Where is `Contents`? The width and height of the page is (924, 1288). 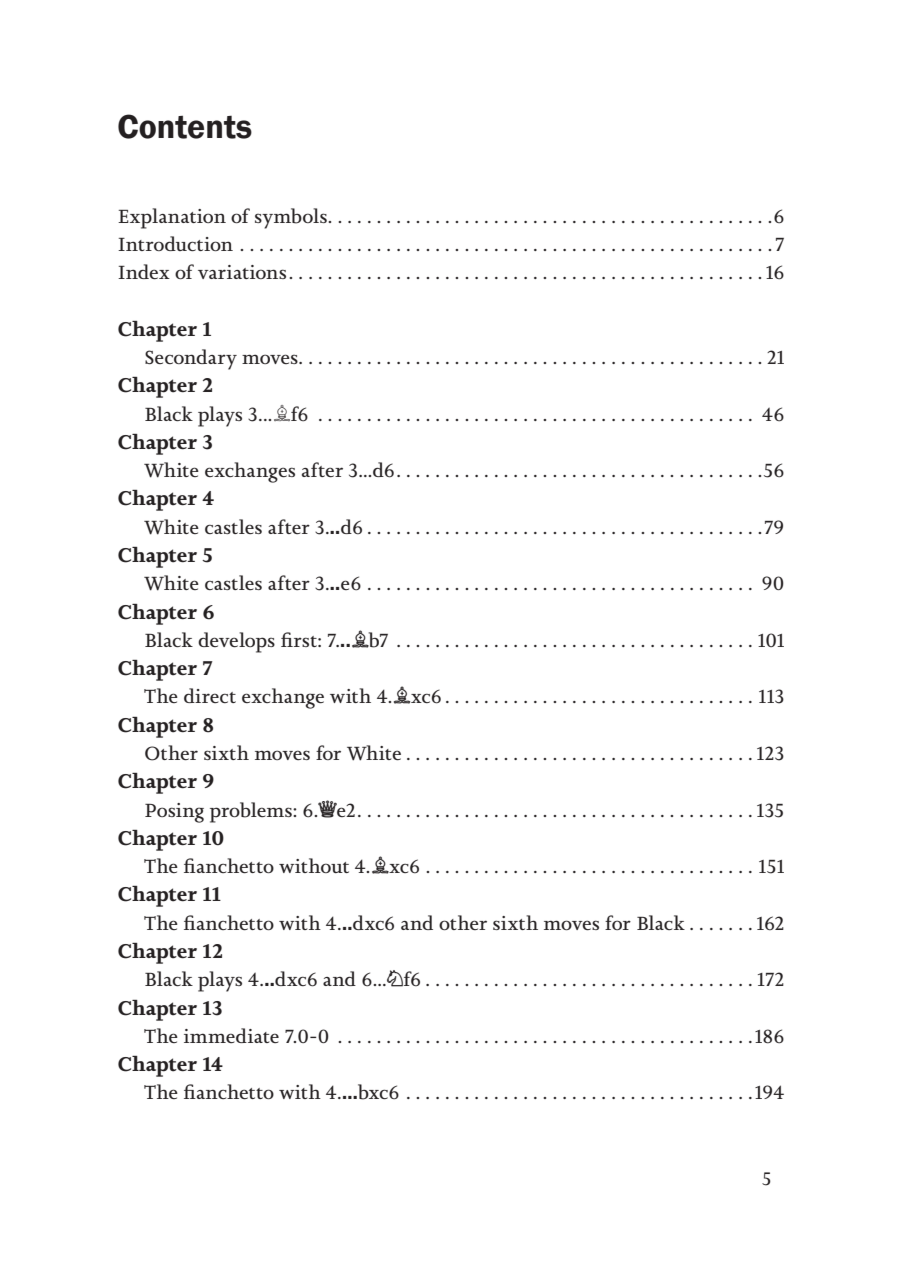 Contents is located at coordinates (185, 126).
